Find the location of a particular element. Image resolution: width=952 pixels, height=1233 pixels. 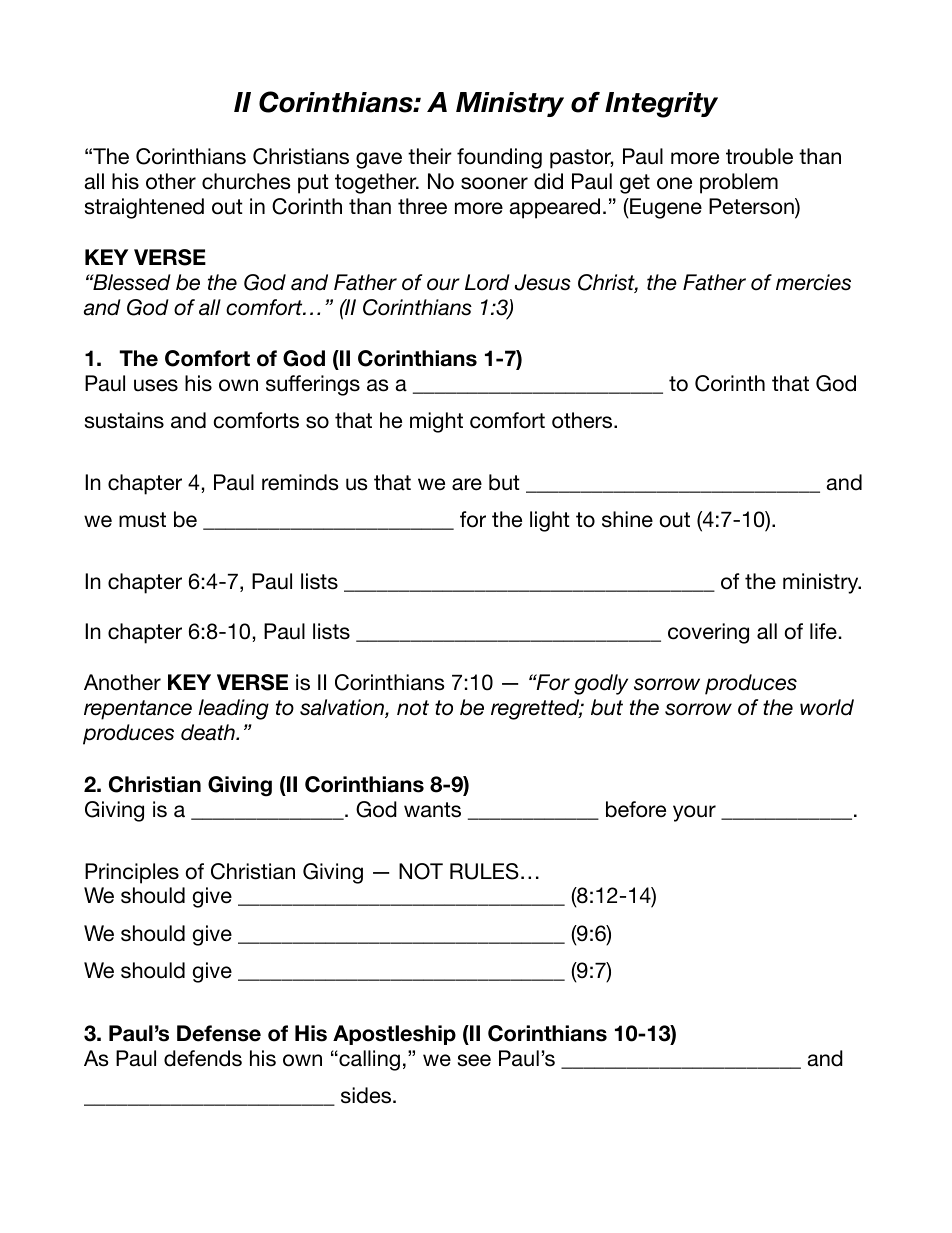

wants is located at coordinates (432, 810).
